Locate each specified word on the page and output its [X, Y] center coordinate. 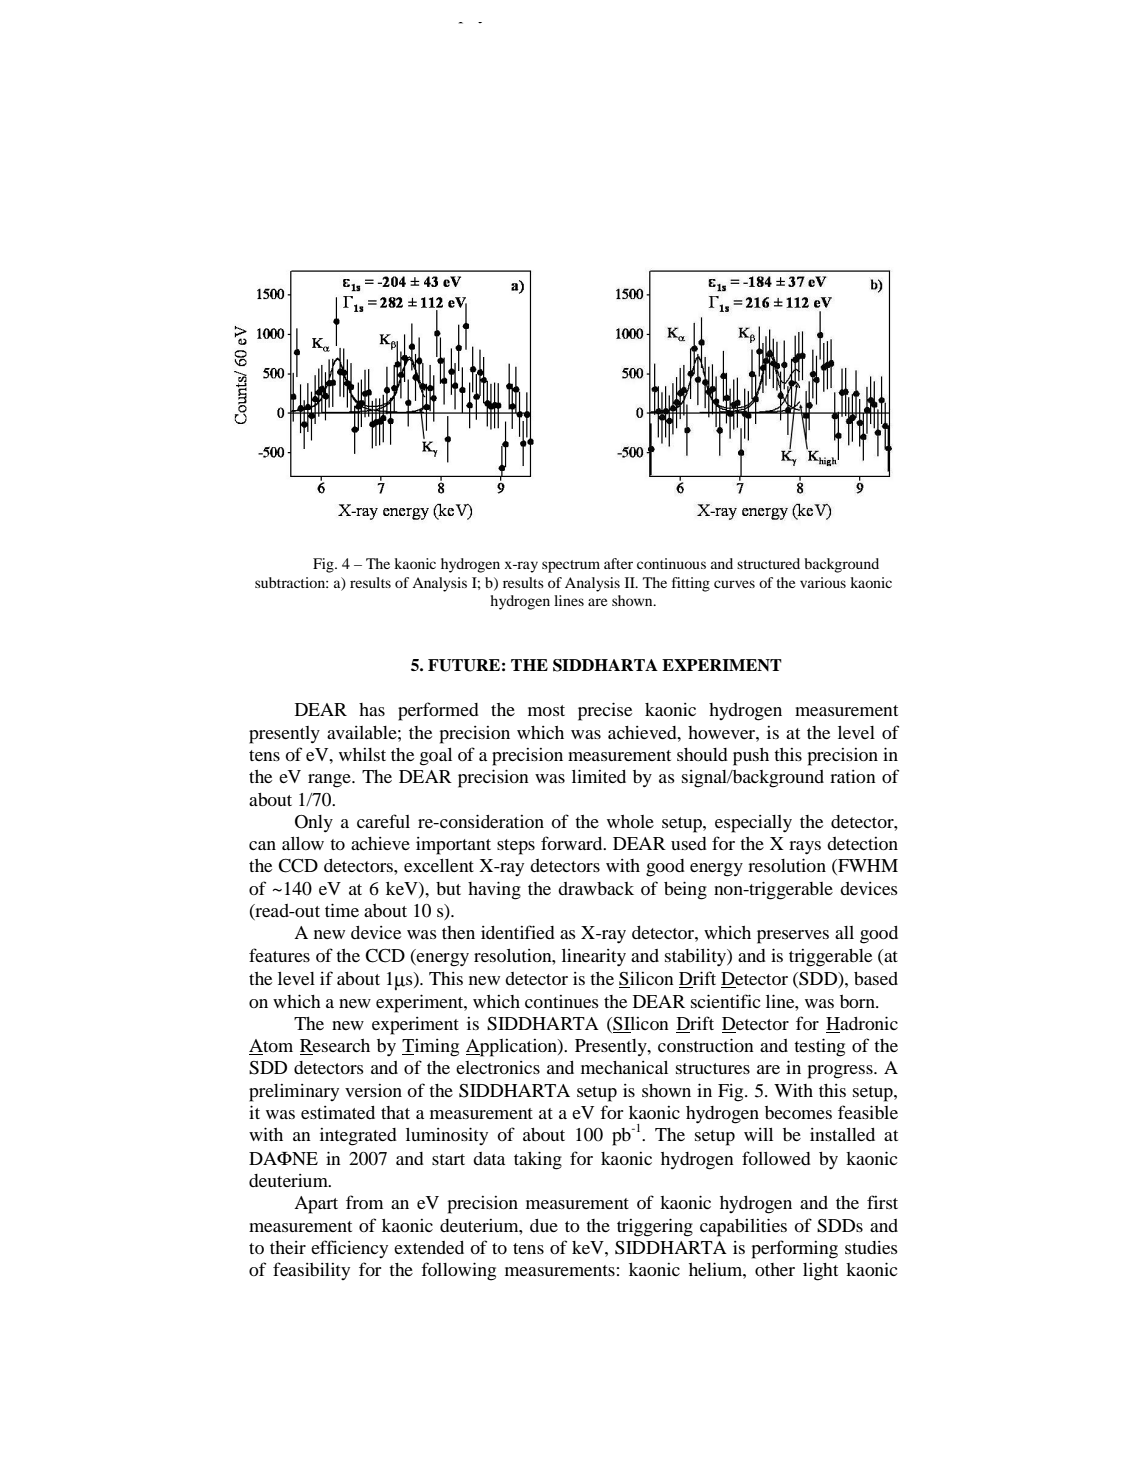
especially [753, 824]
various [823, 582]
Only [314, 824]
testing [819, 1047]
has [372, 709]
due [544, 1225]
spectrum [571, 566]
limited [599, 776]
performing [795, 1249]
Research [335, 1047]
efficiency [349, 1249]
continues [562, 1001]
